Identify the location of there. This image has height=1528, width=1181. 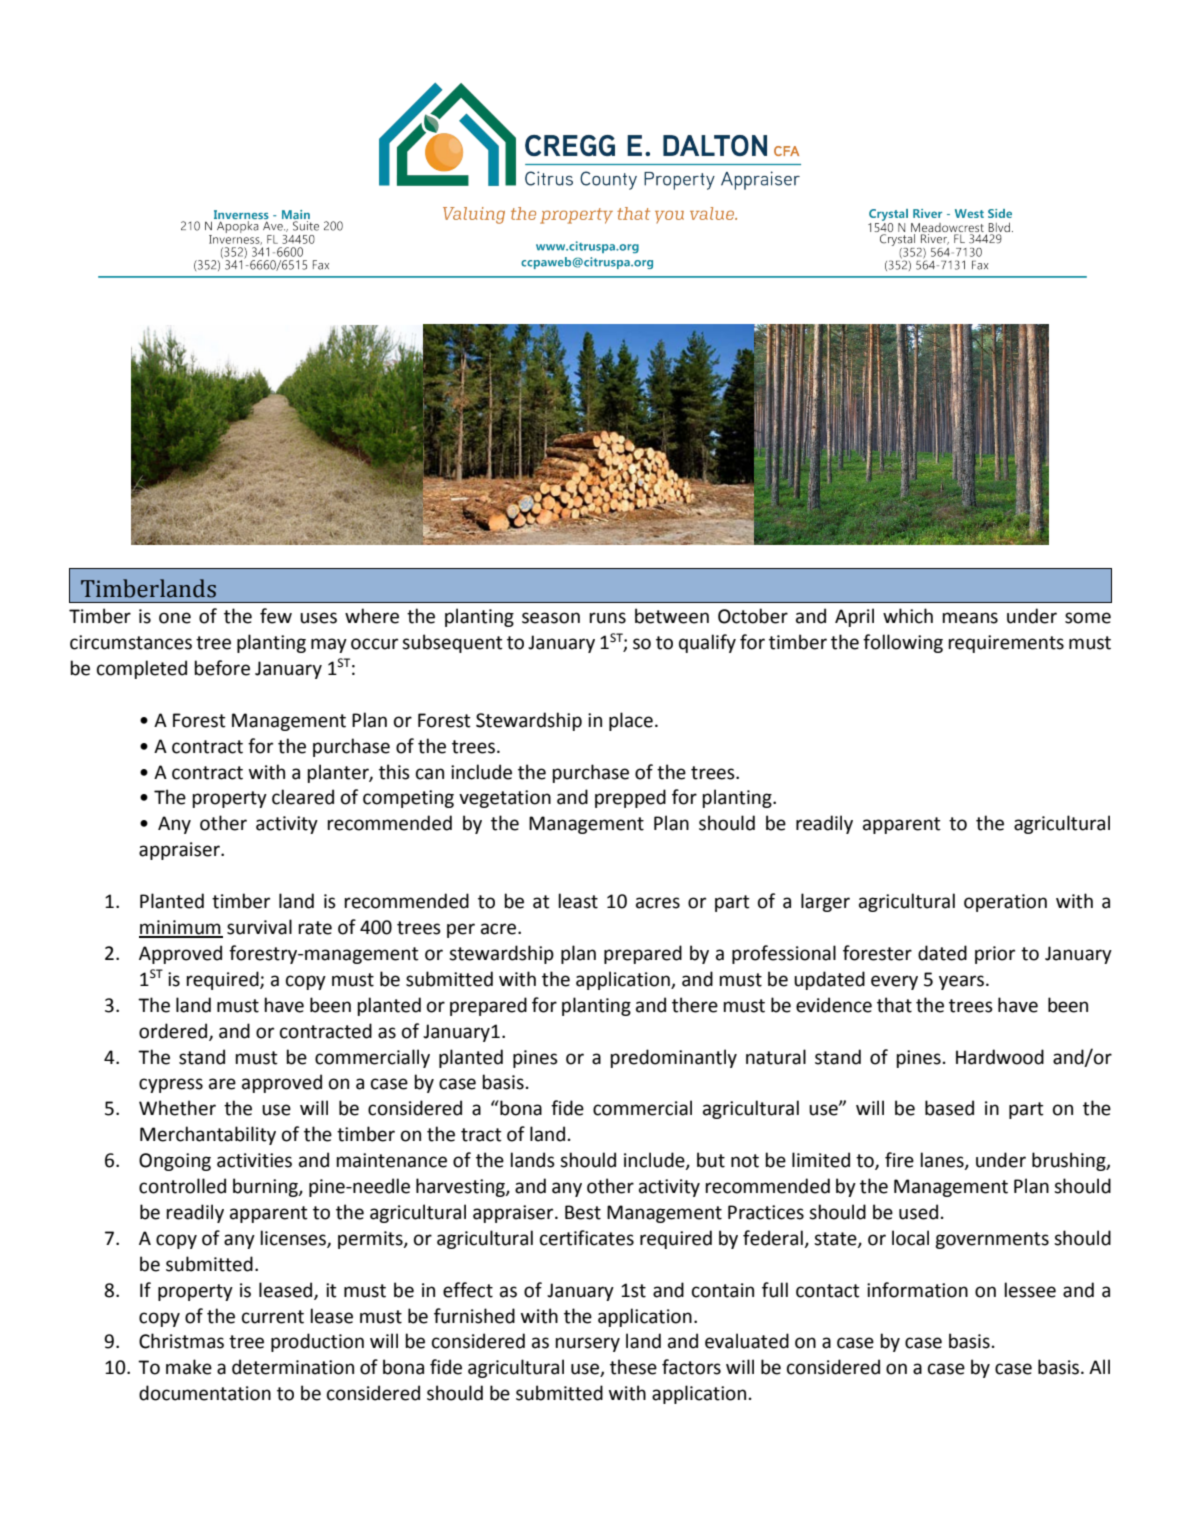
(695, 1005).
